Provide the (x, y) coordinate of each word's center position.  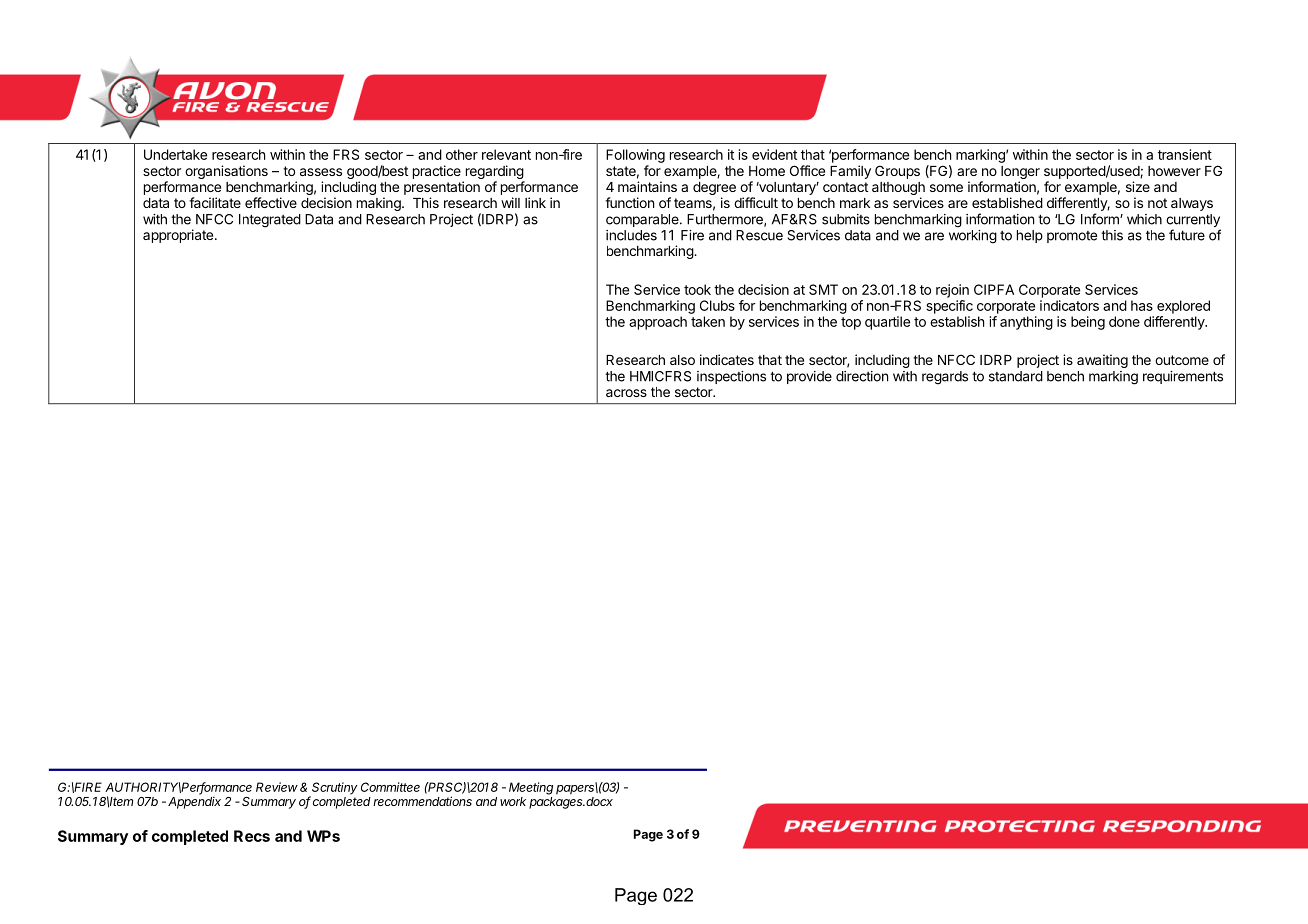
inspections (731, 377)
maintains (647, 186)
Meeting (531, 788)
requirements (1183, 377)
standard (1016, 376)
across (626, 393)
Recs (252, 836)
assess (321, 172)
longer (1020, 174)
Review (277, 787)
